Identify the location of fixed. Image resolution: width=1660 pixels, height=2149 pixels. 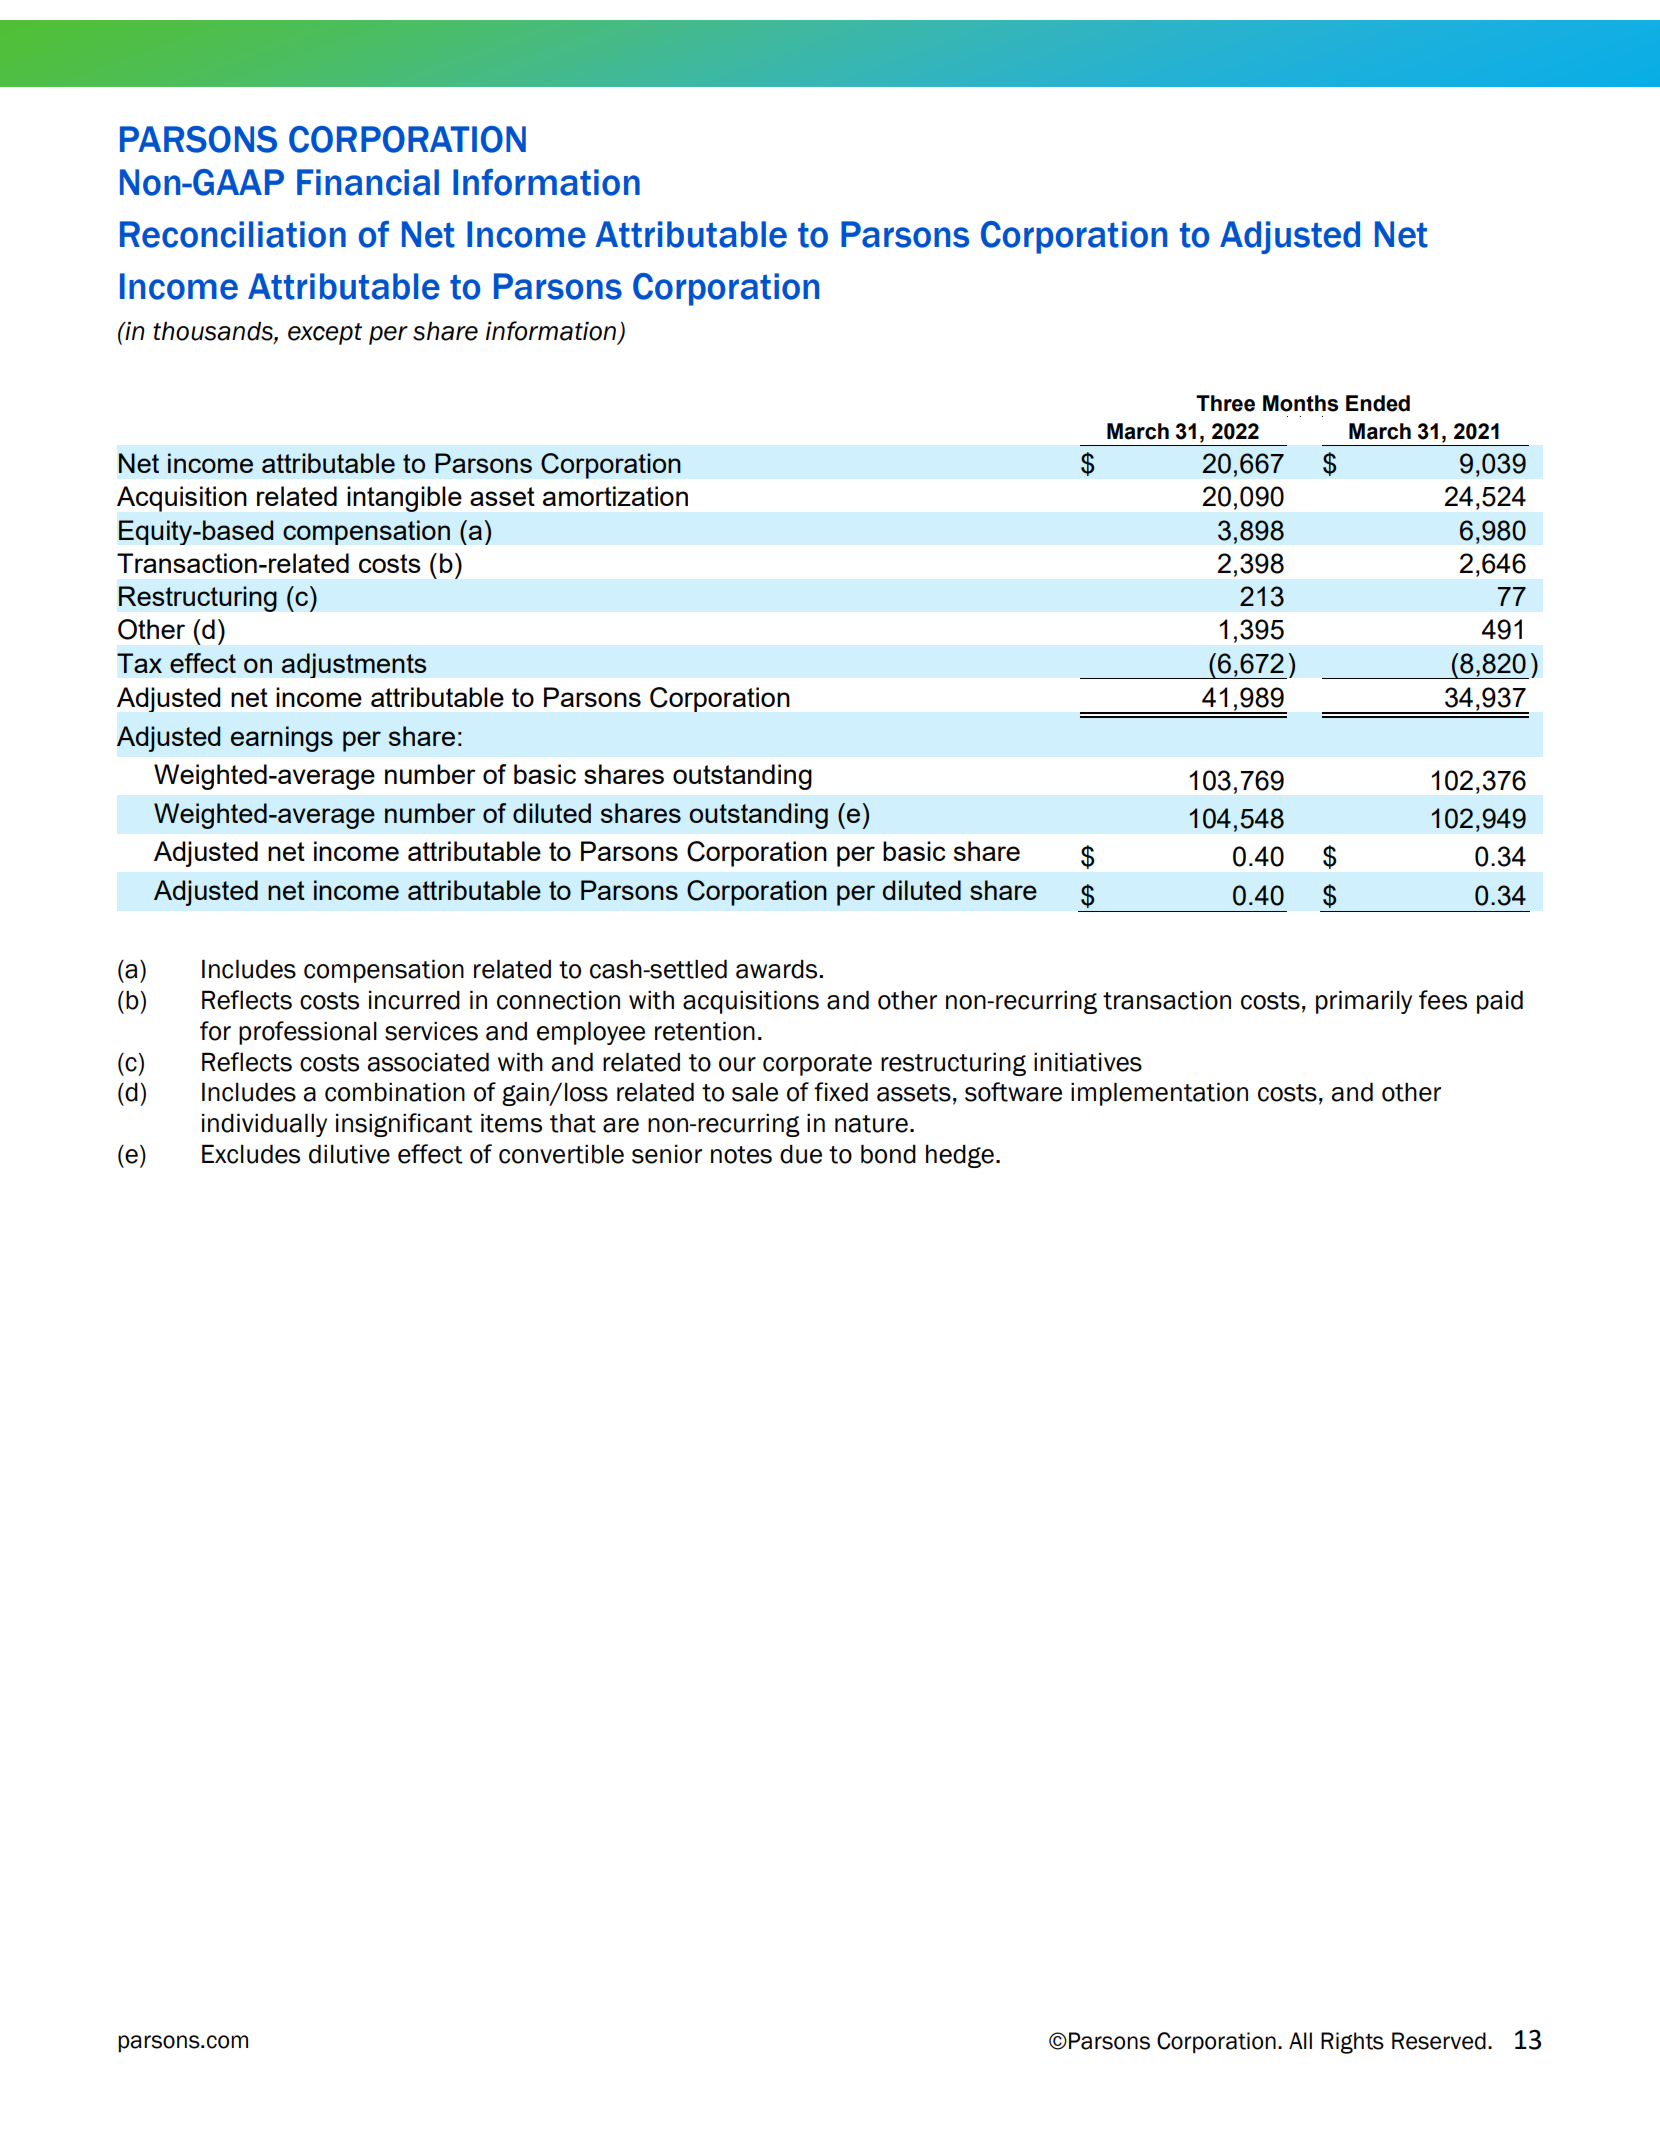
(841, 1092).
